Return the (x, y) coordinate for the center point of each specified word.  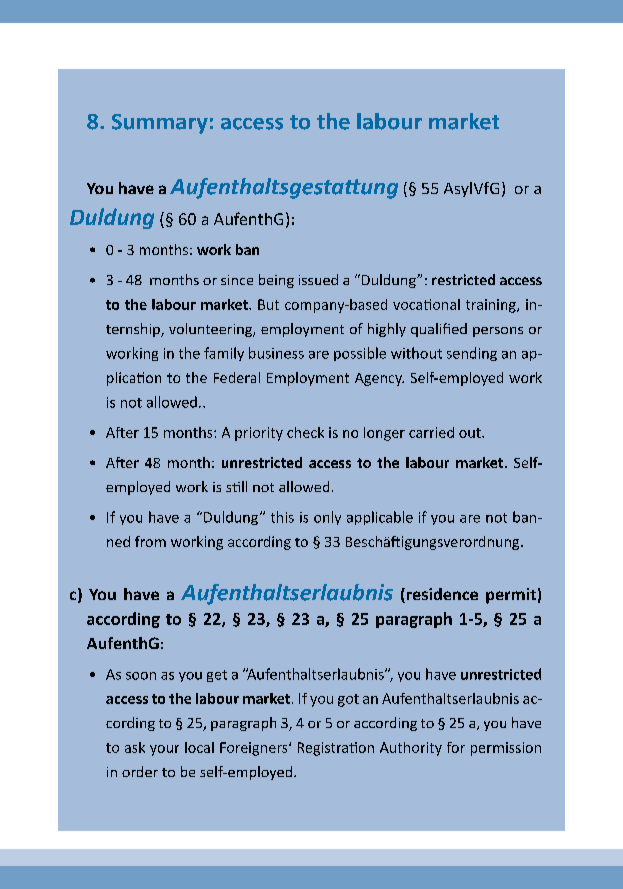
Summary (160, 124)
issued (318, 279)
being (276, 281)
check (305, 432)
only (327, 518)
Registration (336, 749)
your (164, 750)
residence (441, 595)
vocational (426, 304)
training (492, 306)
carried (431, 432)
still (236, 486)
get (217, 676)
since (237, 280)
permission (506, 749)
